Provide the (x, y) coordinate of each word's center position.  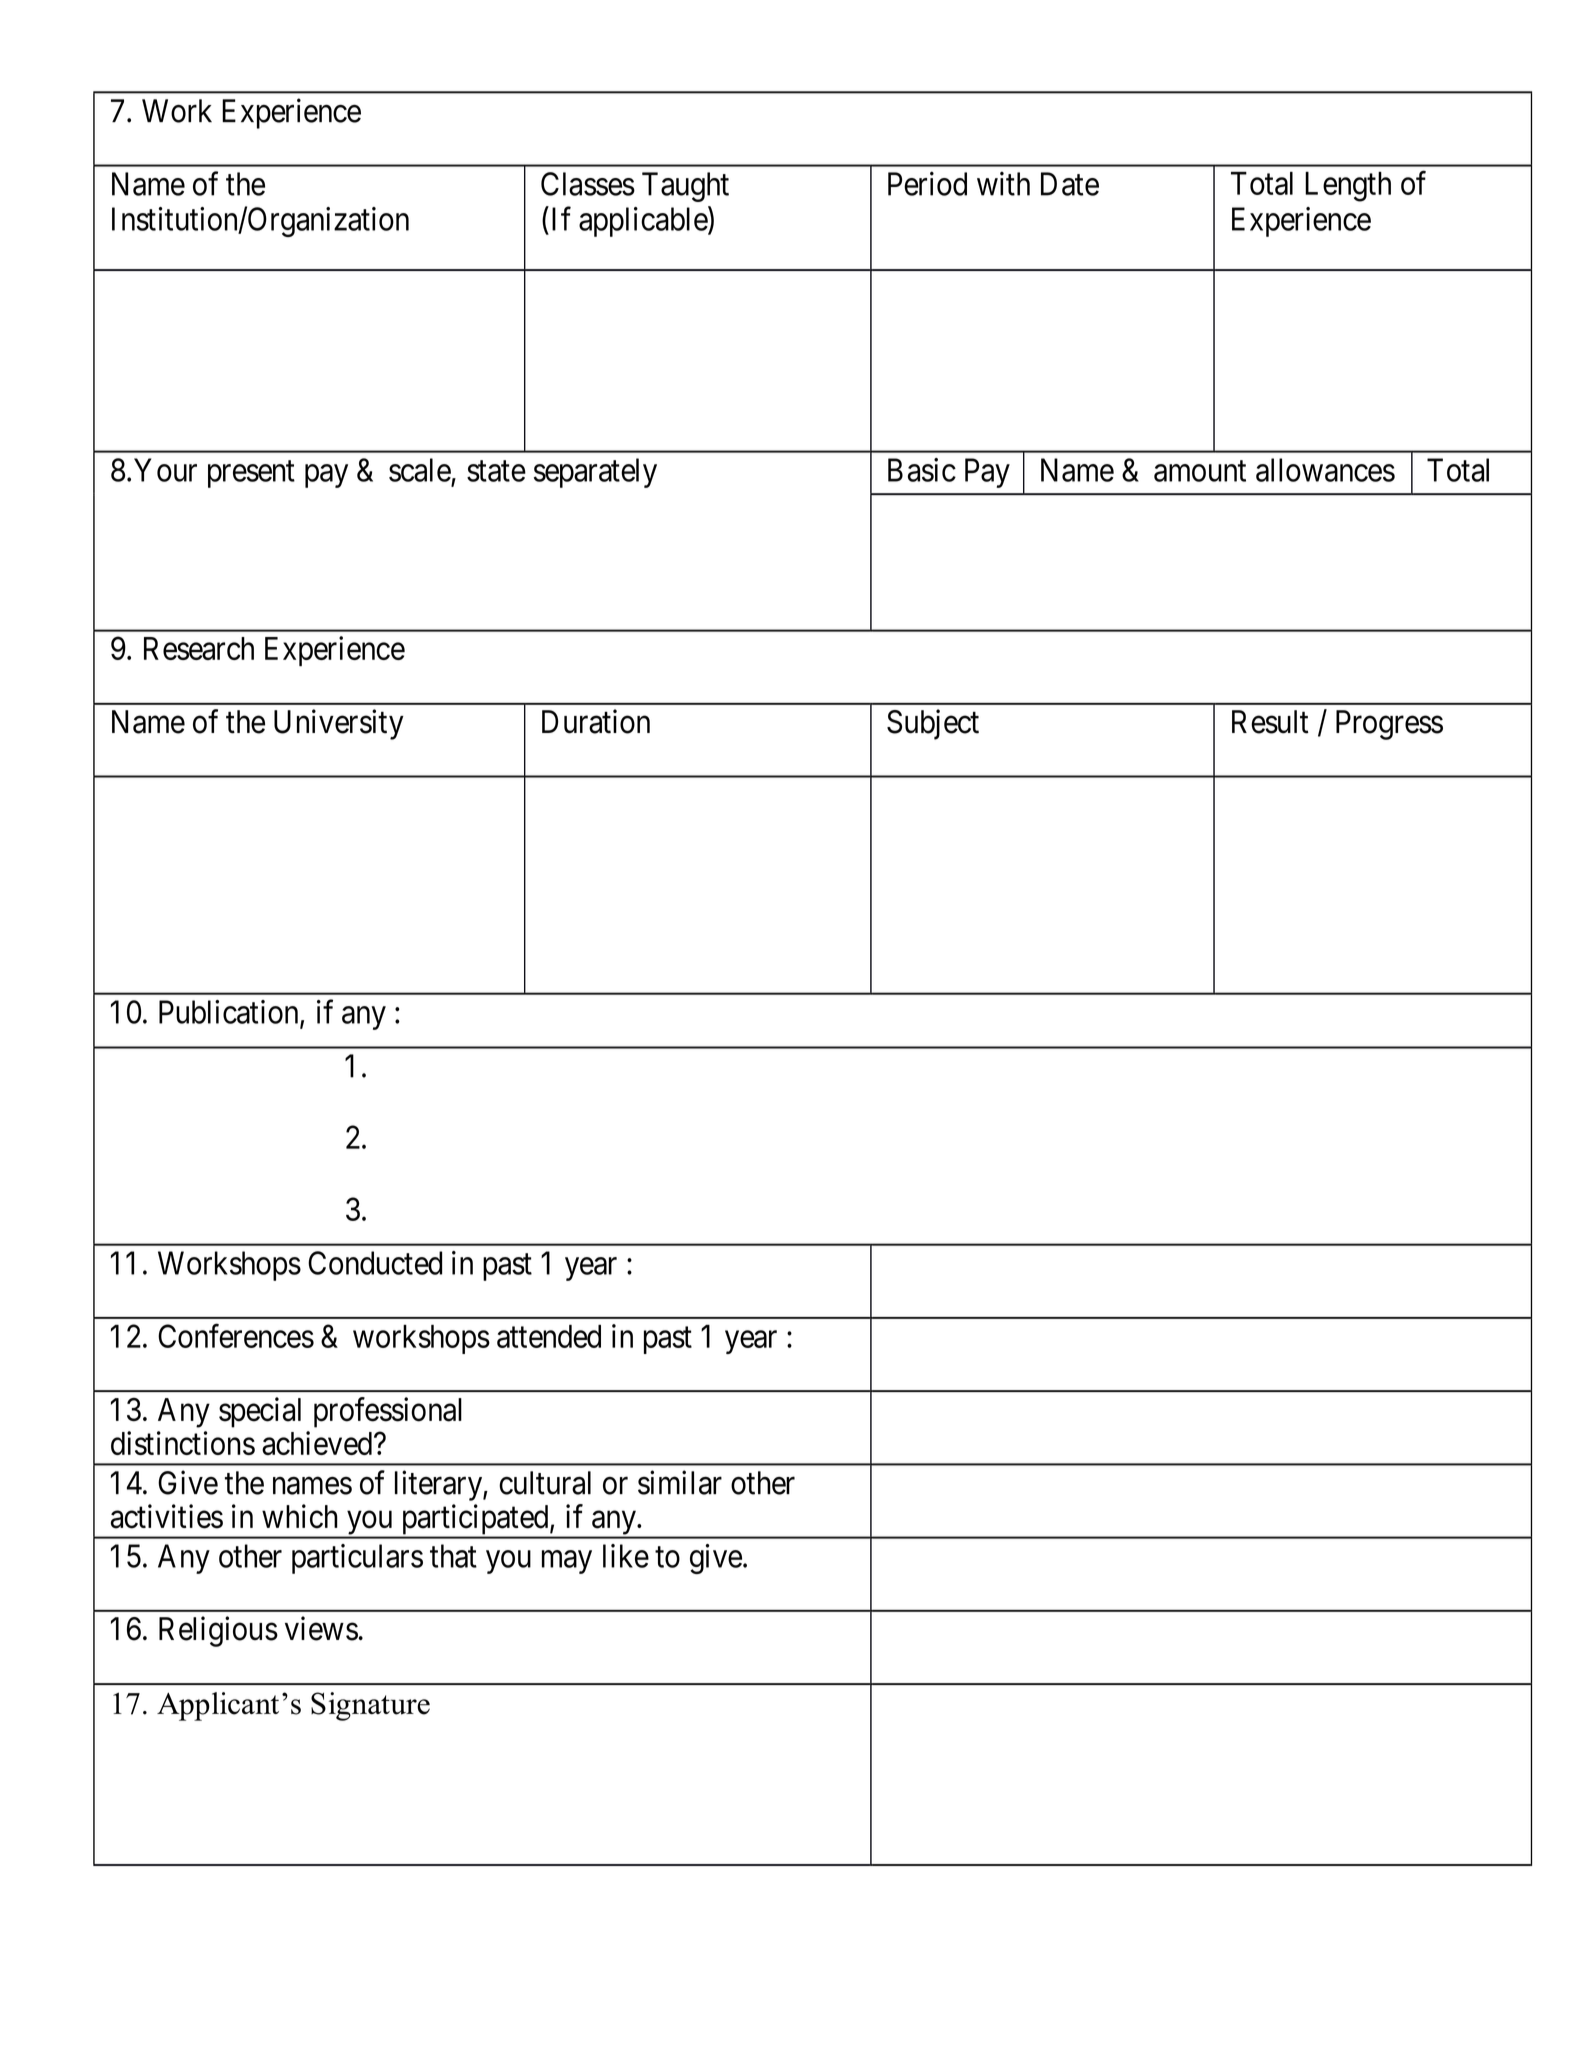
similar (680, 1482)
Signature (370, 1706)
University (339, 724)
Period (927, 183)
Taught (685, 187)
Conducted (375, 1263)
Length (1348, 187)
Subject (933, 724)
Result (1270, 722)
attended (549, 1336)
